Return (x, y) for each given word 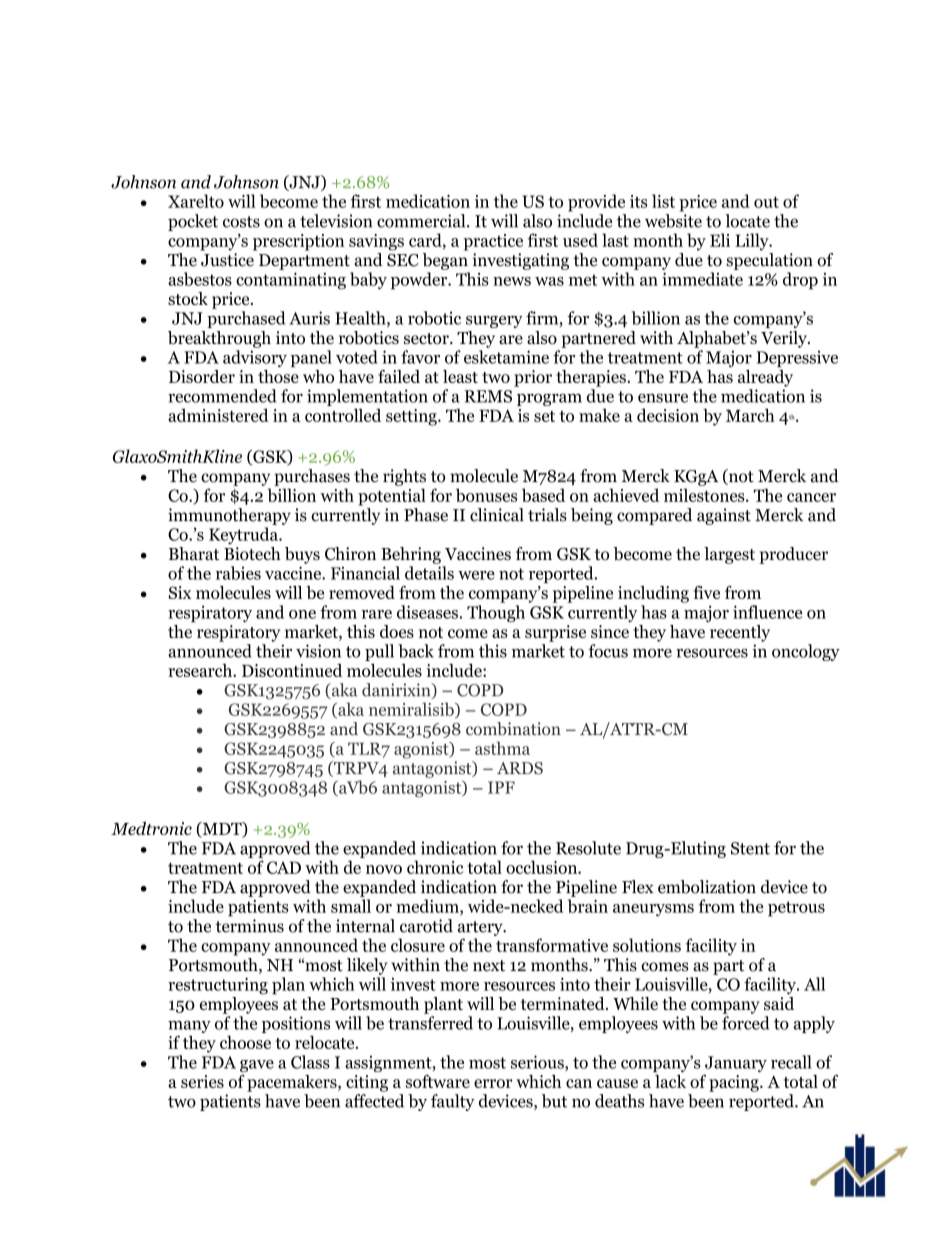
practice (493, 242)
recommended (222, 396)
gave (257, 1066)
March (750, 415)
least (460, 376)
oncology (806, 652)
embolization (707, 887)
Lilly (753, 242)
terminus (249, 926)
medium (428, 907)
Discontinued (292, 670)
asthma (502, 748)
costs (241, 222)
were (476, 575)
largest (729, 555)
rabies (238, 573)
